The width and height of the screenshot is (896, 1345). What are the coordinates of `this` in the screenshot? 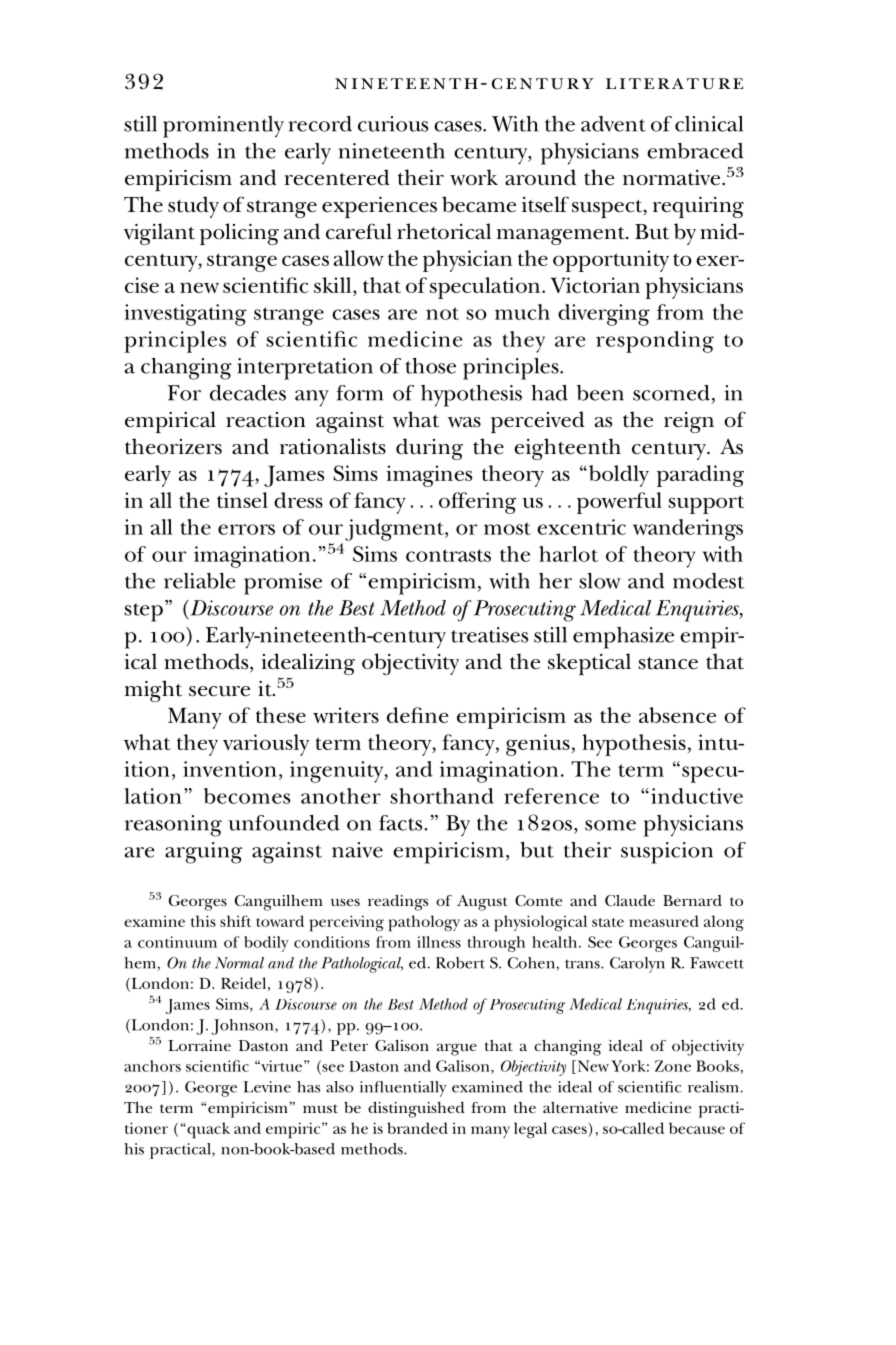 It's located at (203, 921).
